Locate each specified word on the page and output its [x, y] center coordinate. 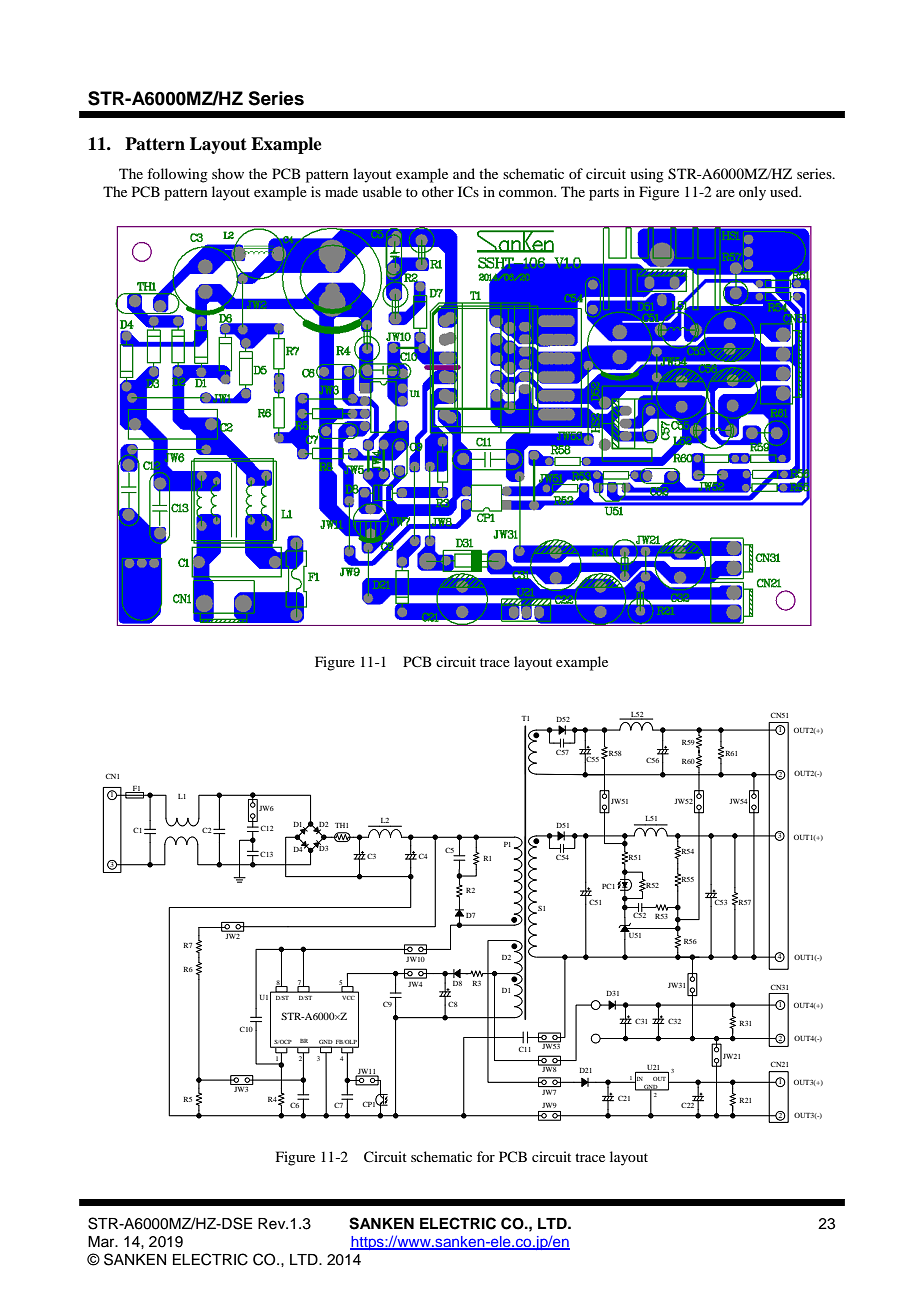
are [725, 193]
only [752, 193]
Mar [102, 1241]
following [177, 175]
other [438, 191]
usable [382, 191]
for [486, 1156]
